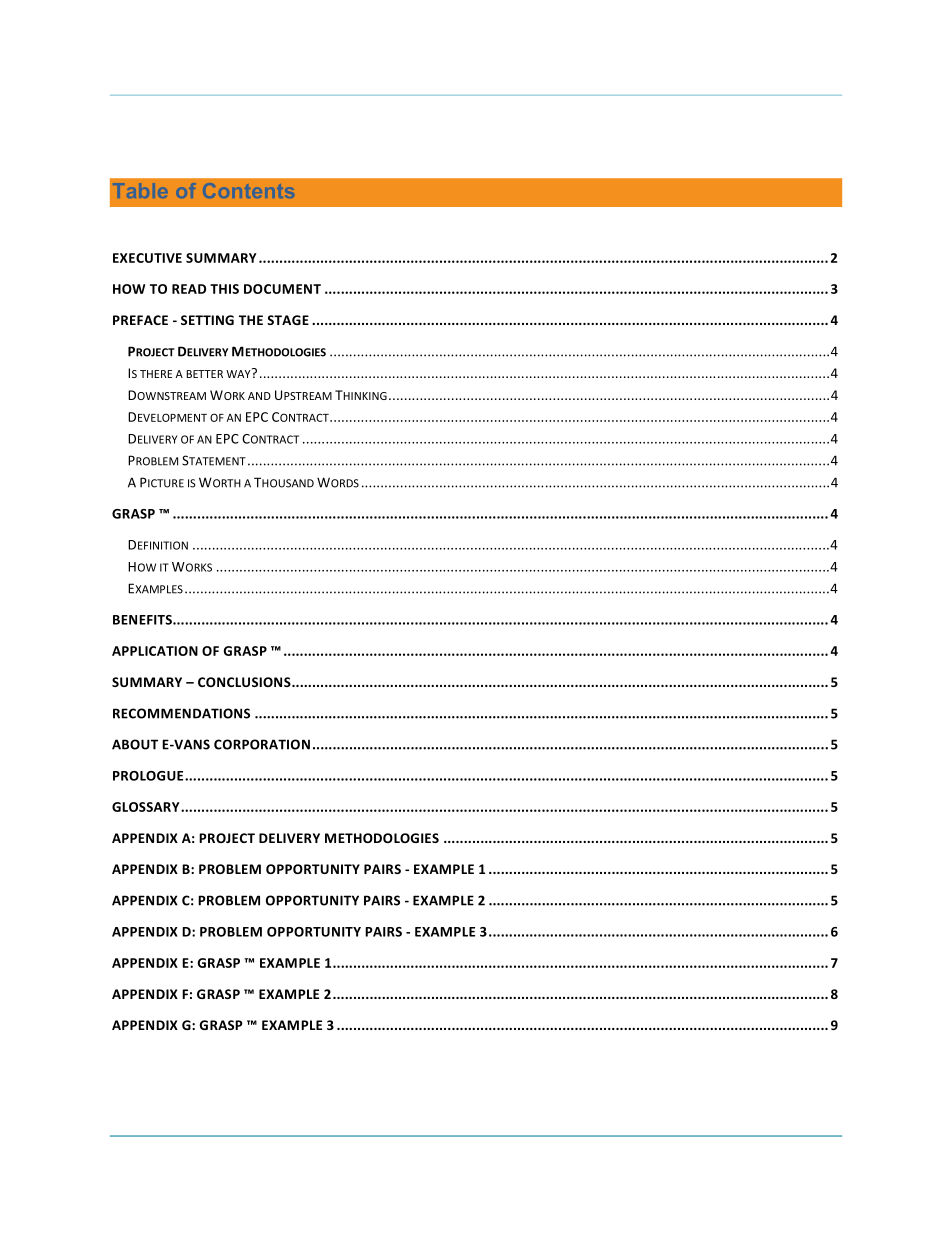 The image size is (952, 1233). Describe the element at coordinates (147, 807) in the screenshot. I see `GLOSSARY` at that location.
